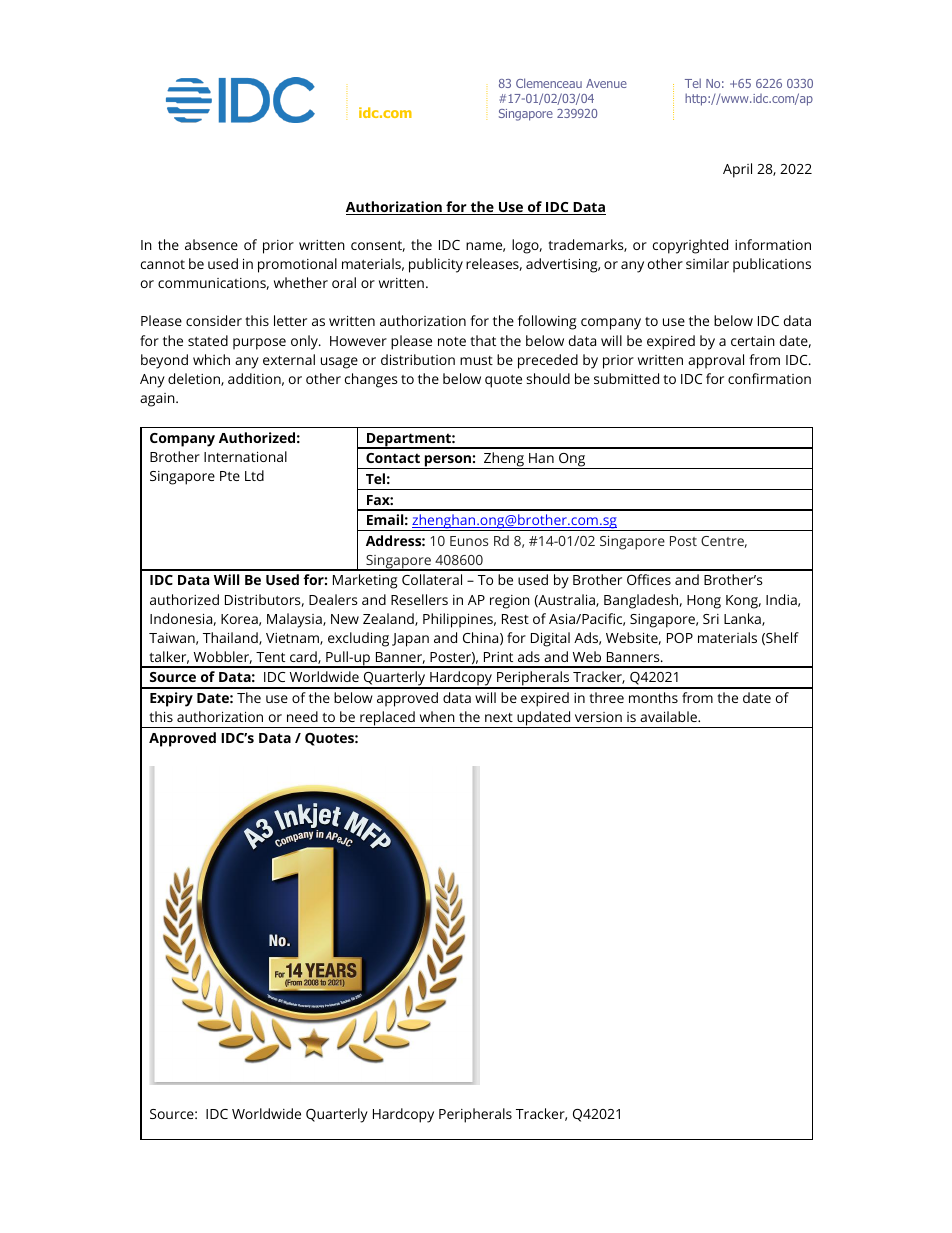 Image resolution: width=952 pixels, height=1233 pixels. I want to click on publicity, so click(436, 265).
